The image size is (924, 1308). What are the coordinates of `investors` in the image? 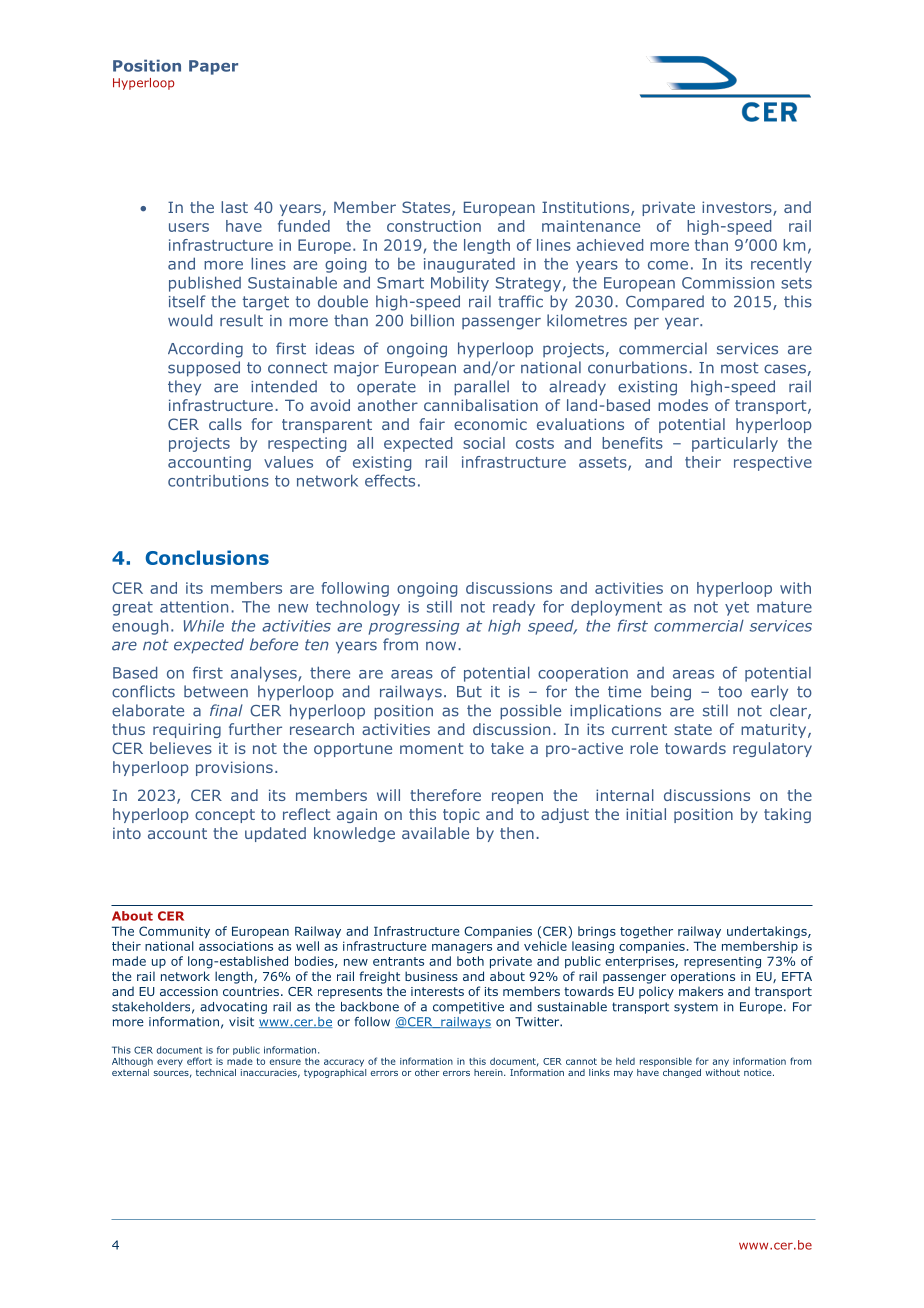 It's located at (738, 208).
